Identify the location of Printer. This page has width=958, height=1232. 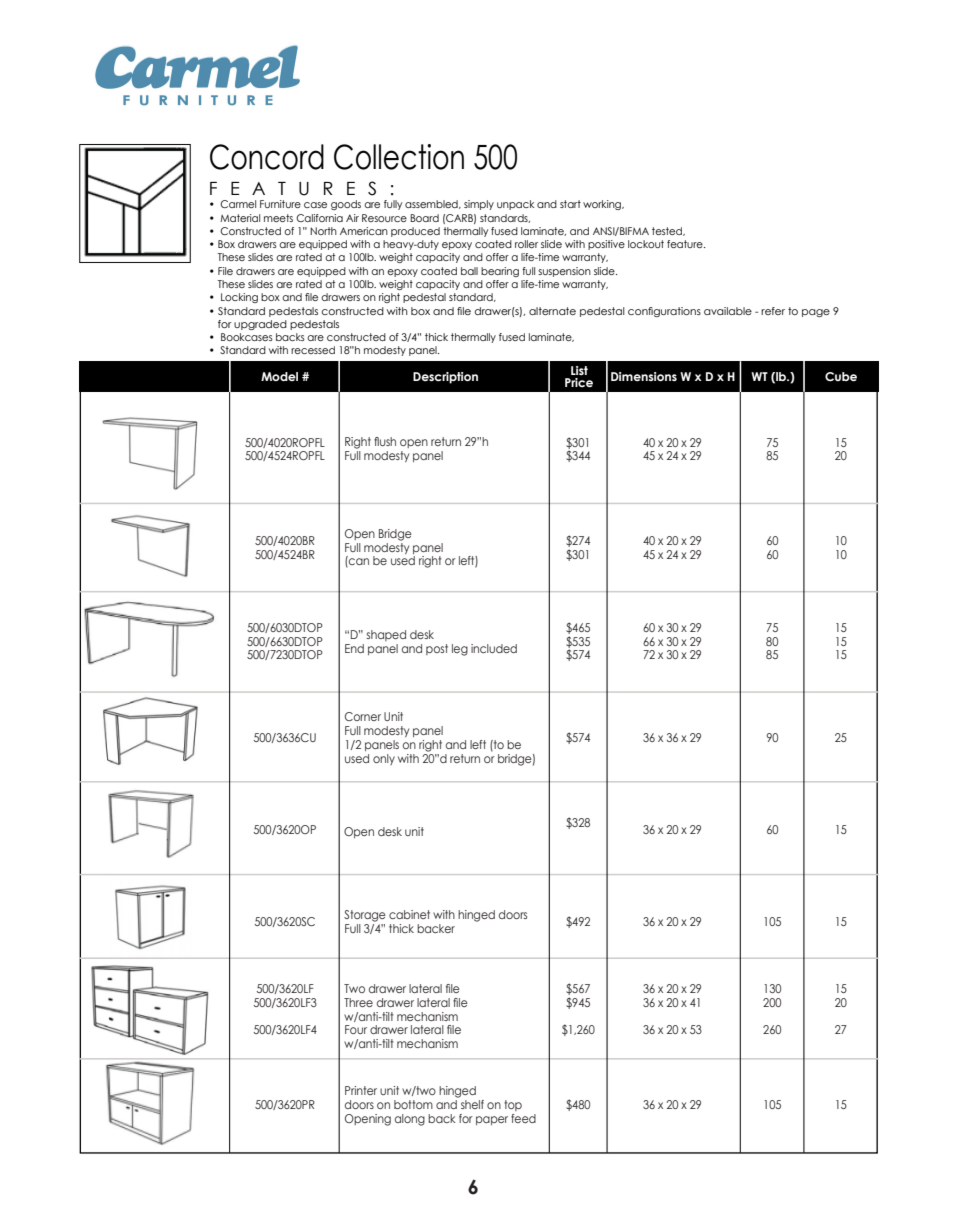
(361, 1090).
